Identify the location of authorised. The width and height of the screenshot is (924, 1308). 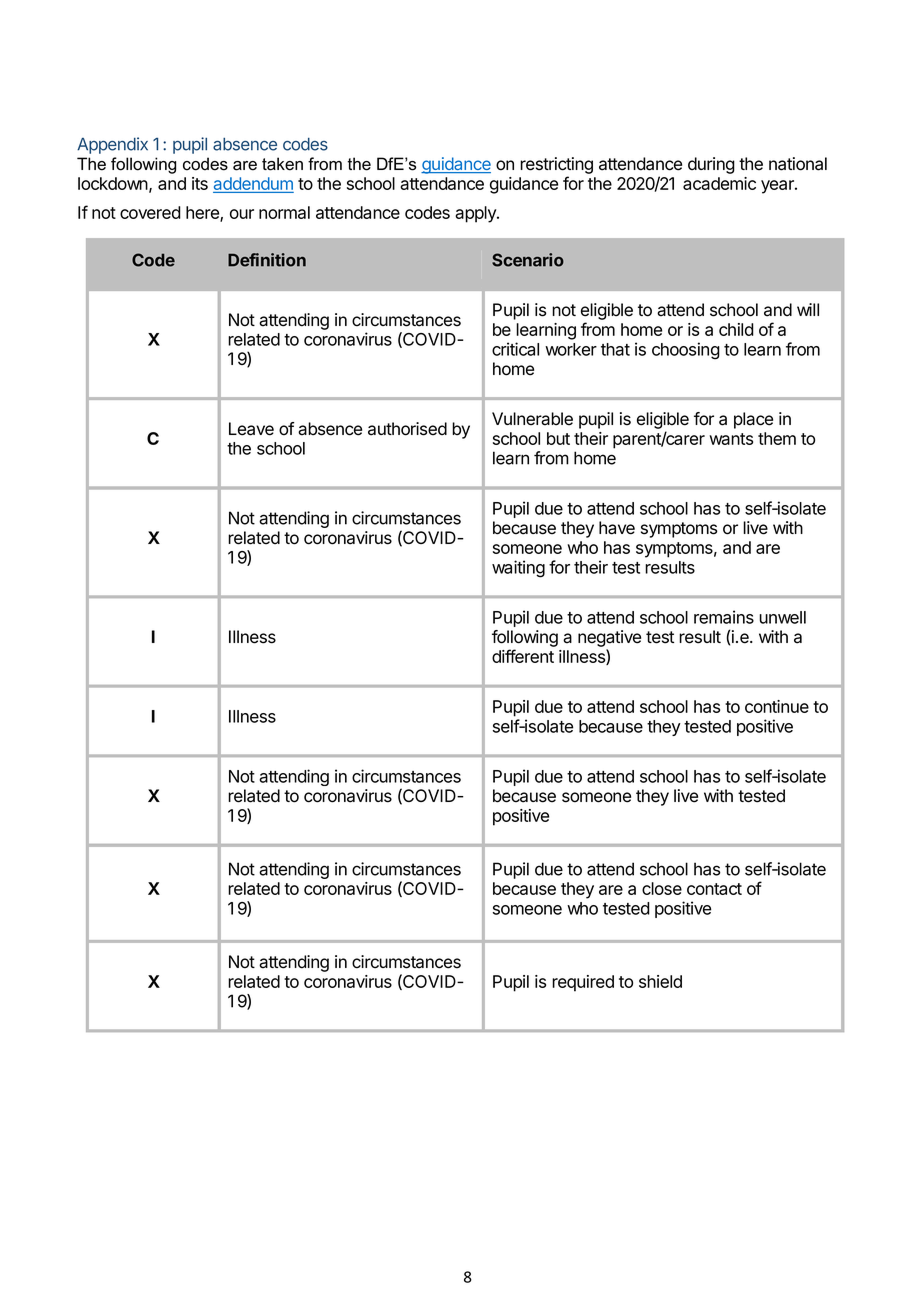
(407, 429).
